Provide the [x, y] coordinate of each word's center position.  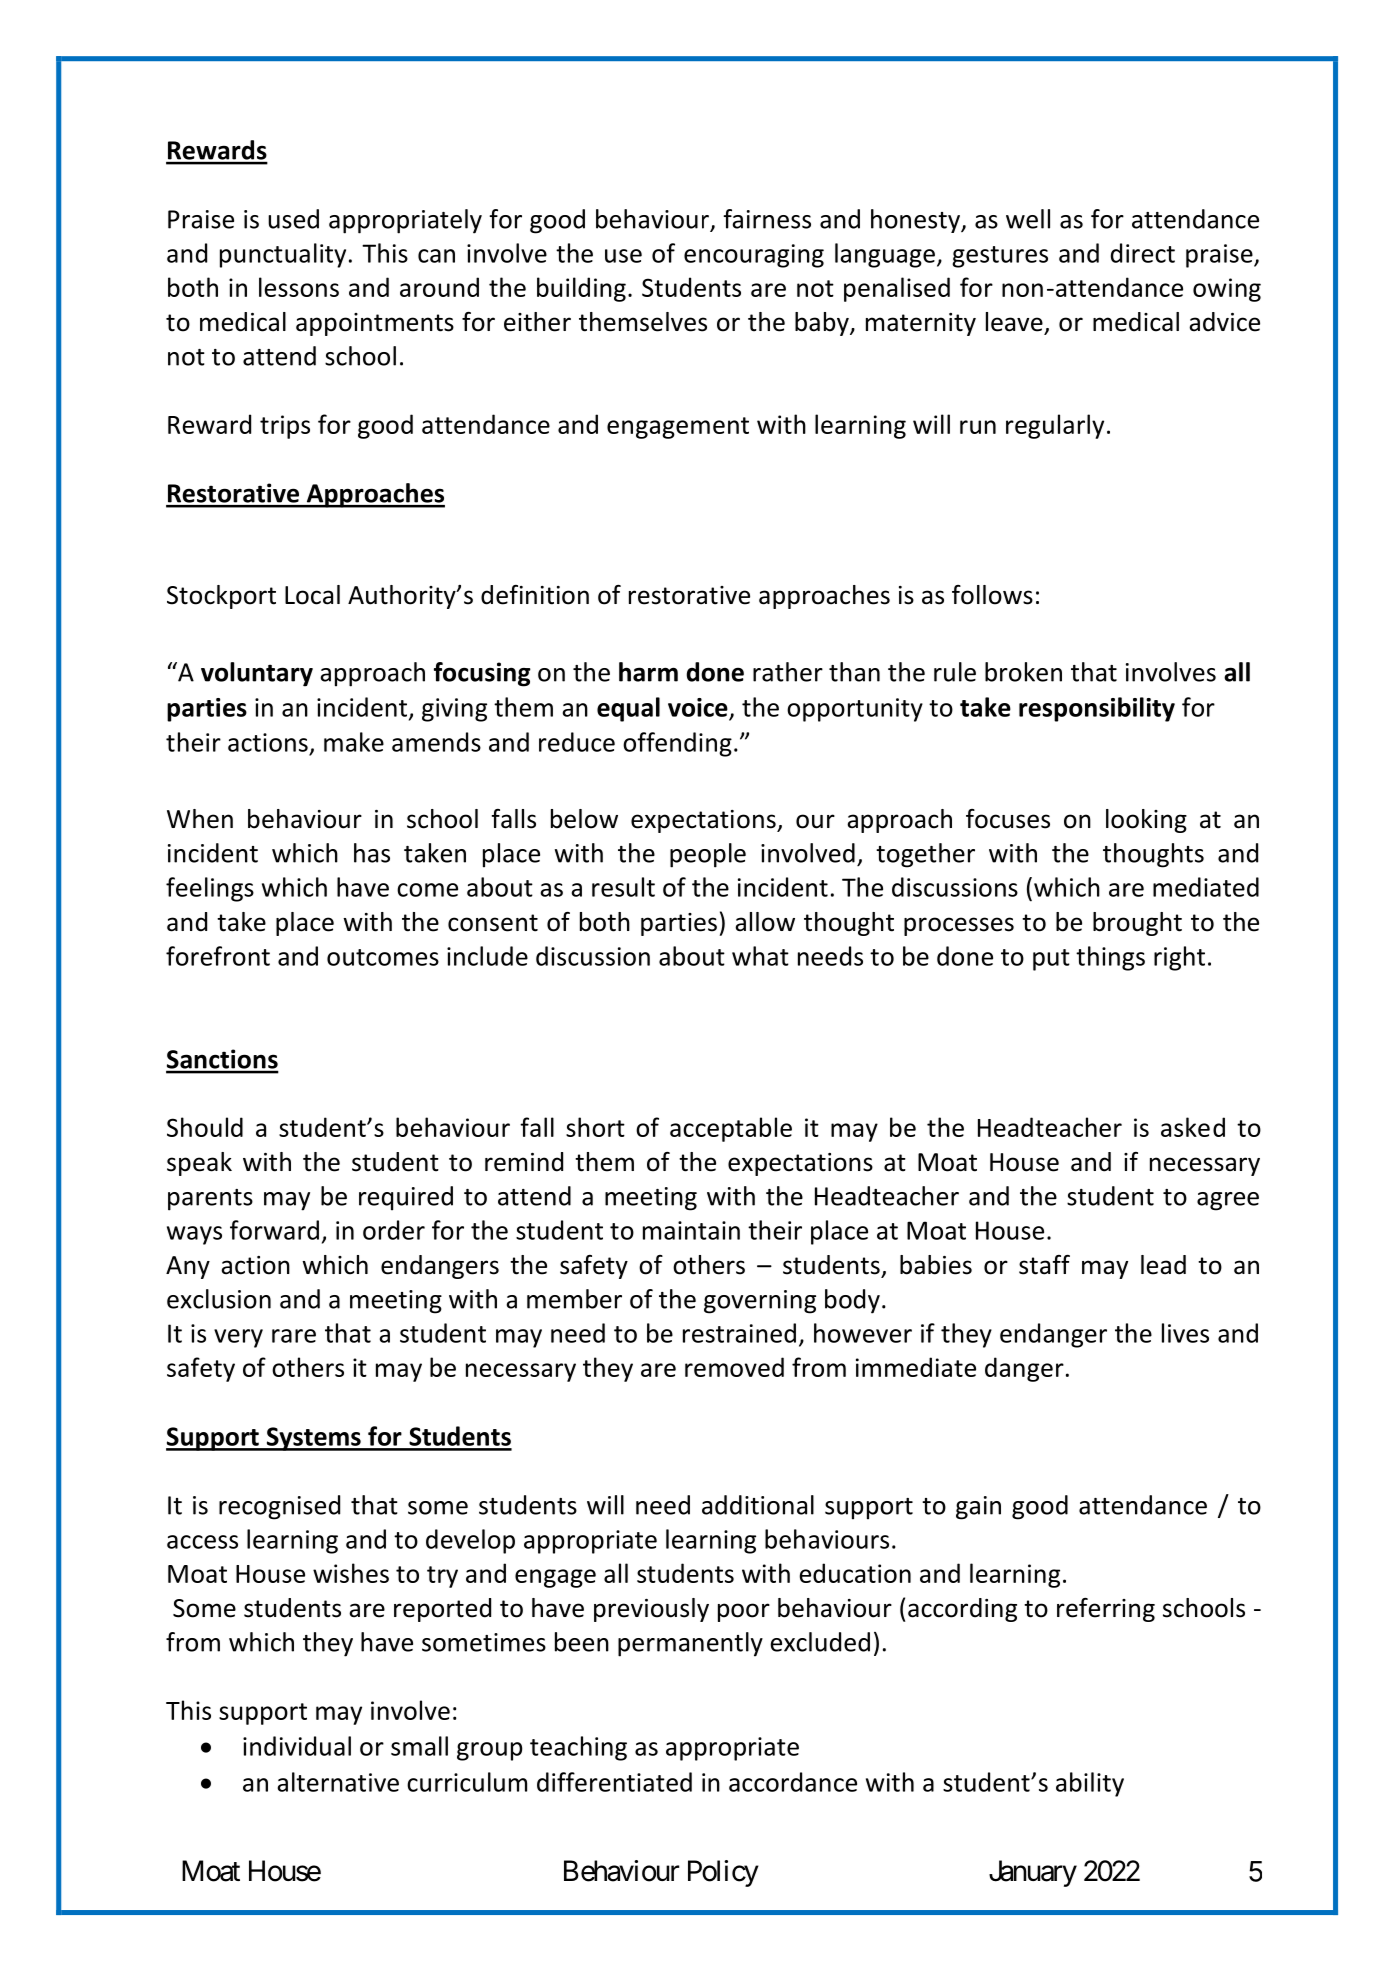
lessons [299, 287]
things [1110, 958]
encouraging [754, 256]
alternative [338, 1782]
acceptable [731, 1129]
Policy [723, 1873]
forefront [218, 956]
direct [1143, 253]
